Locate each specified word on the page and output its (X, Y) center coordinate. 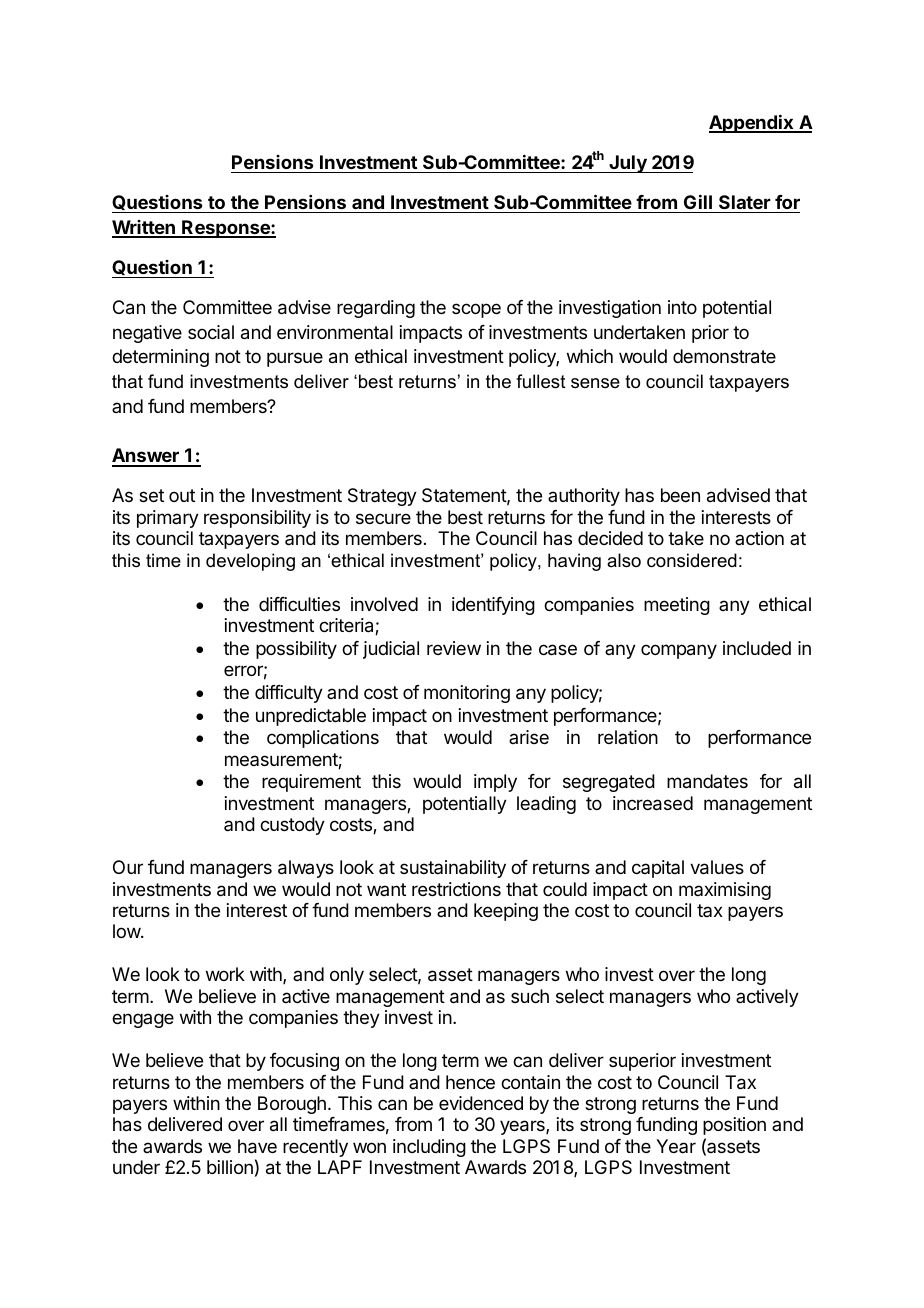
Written (144, 228)
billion (230, 1167)
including (429, 1148)
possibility (296, 650)
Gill (698, 202)
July (628, 164)
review (454, 648)
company (679, 651)
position (734, 1126)
